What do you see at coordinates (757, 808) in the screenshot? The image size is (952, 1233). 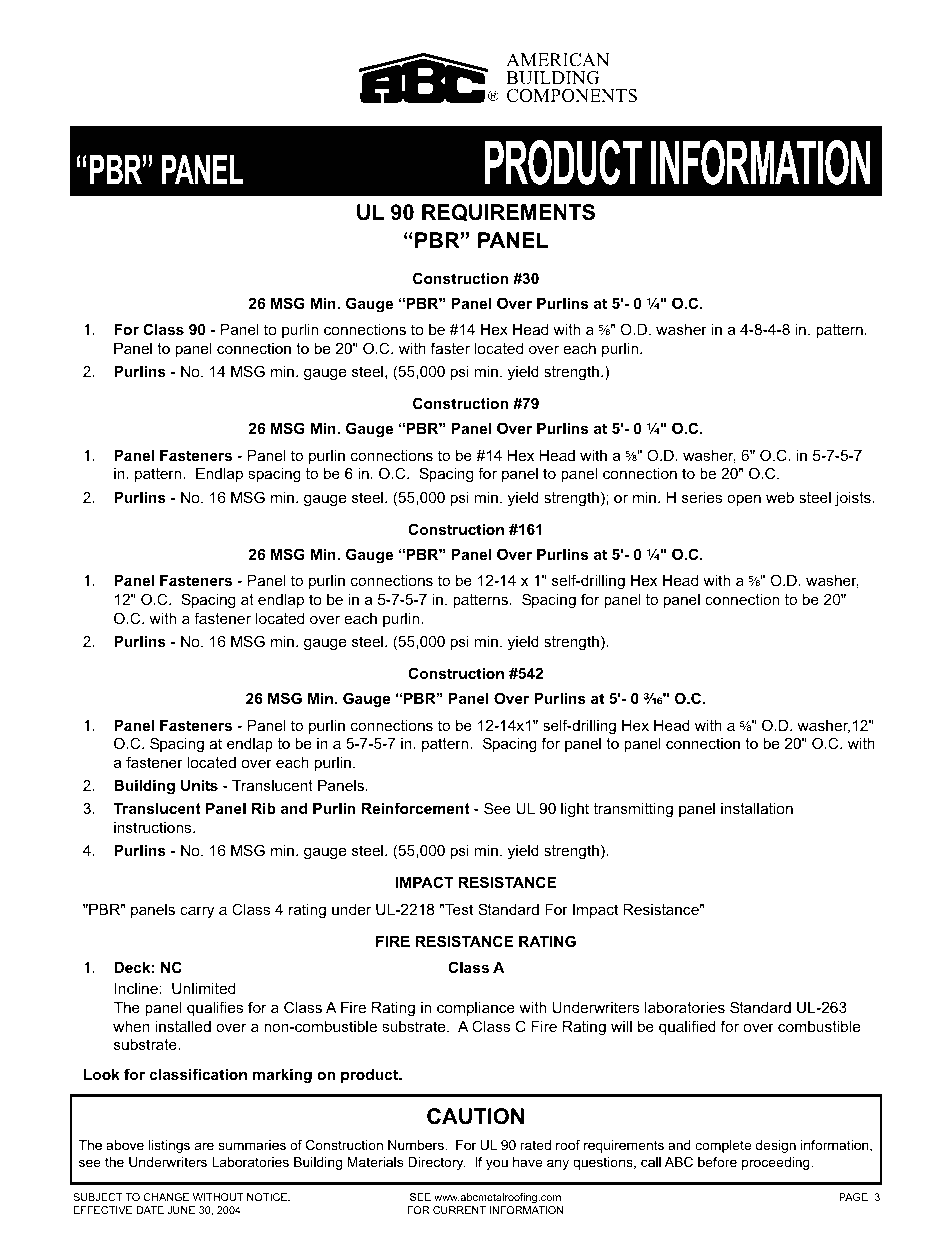 I see `installation` at bounding box center [757, 808].
